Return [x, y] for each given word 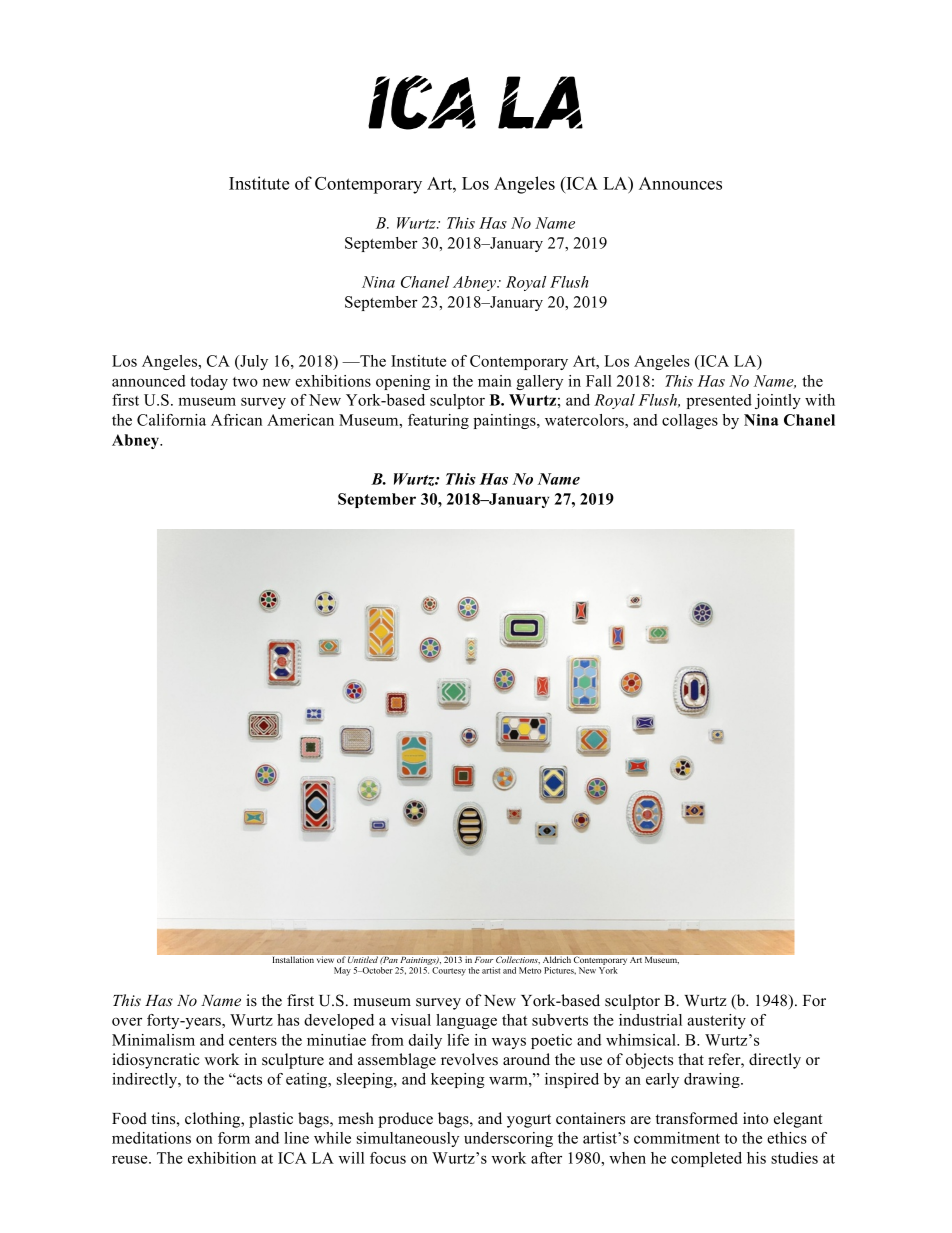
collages [690, 421]
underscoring [508, 1139]
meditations [151, 1138]
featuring [438, 421]
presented [719, 401]
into [755, 1118]
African [236, 420]
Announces [680, 183]
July [253, 362]
